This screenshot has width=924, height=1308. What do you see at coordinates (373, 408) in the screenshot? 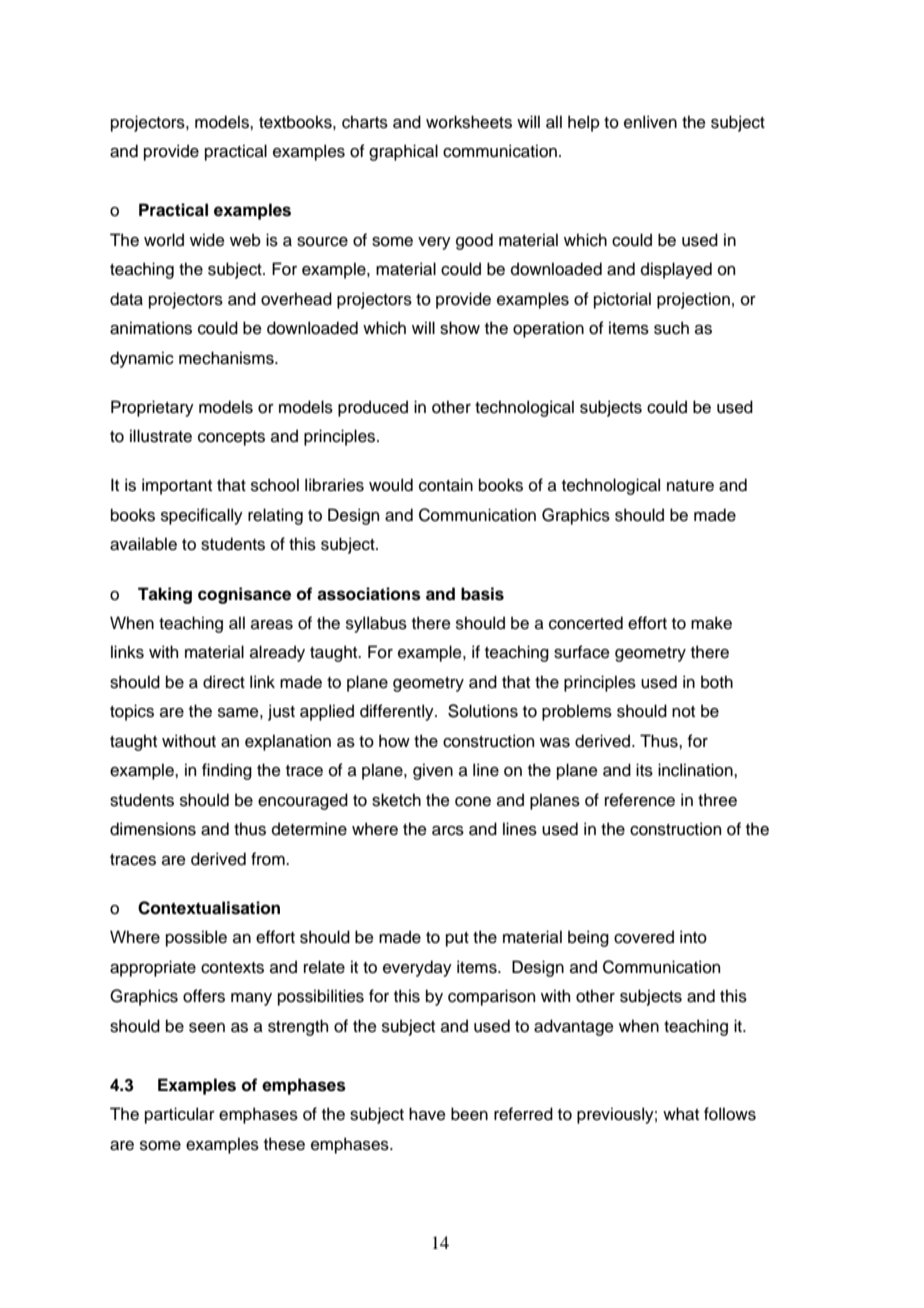
I see `produced` at bounding box center [373, 408].
